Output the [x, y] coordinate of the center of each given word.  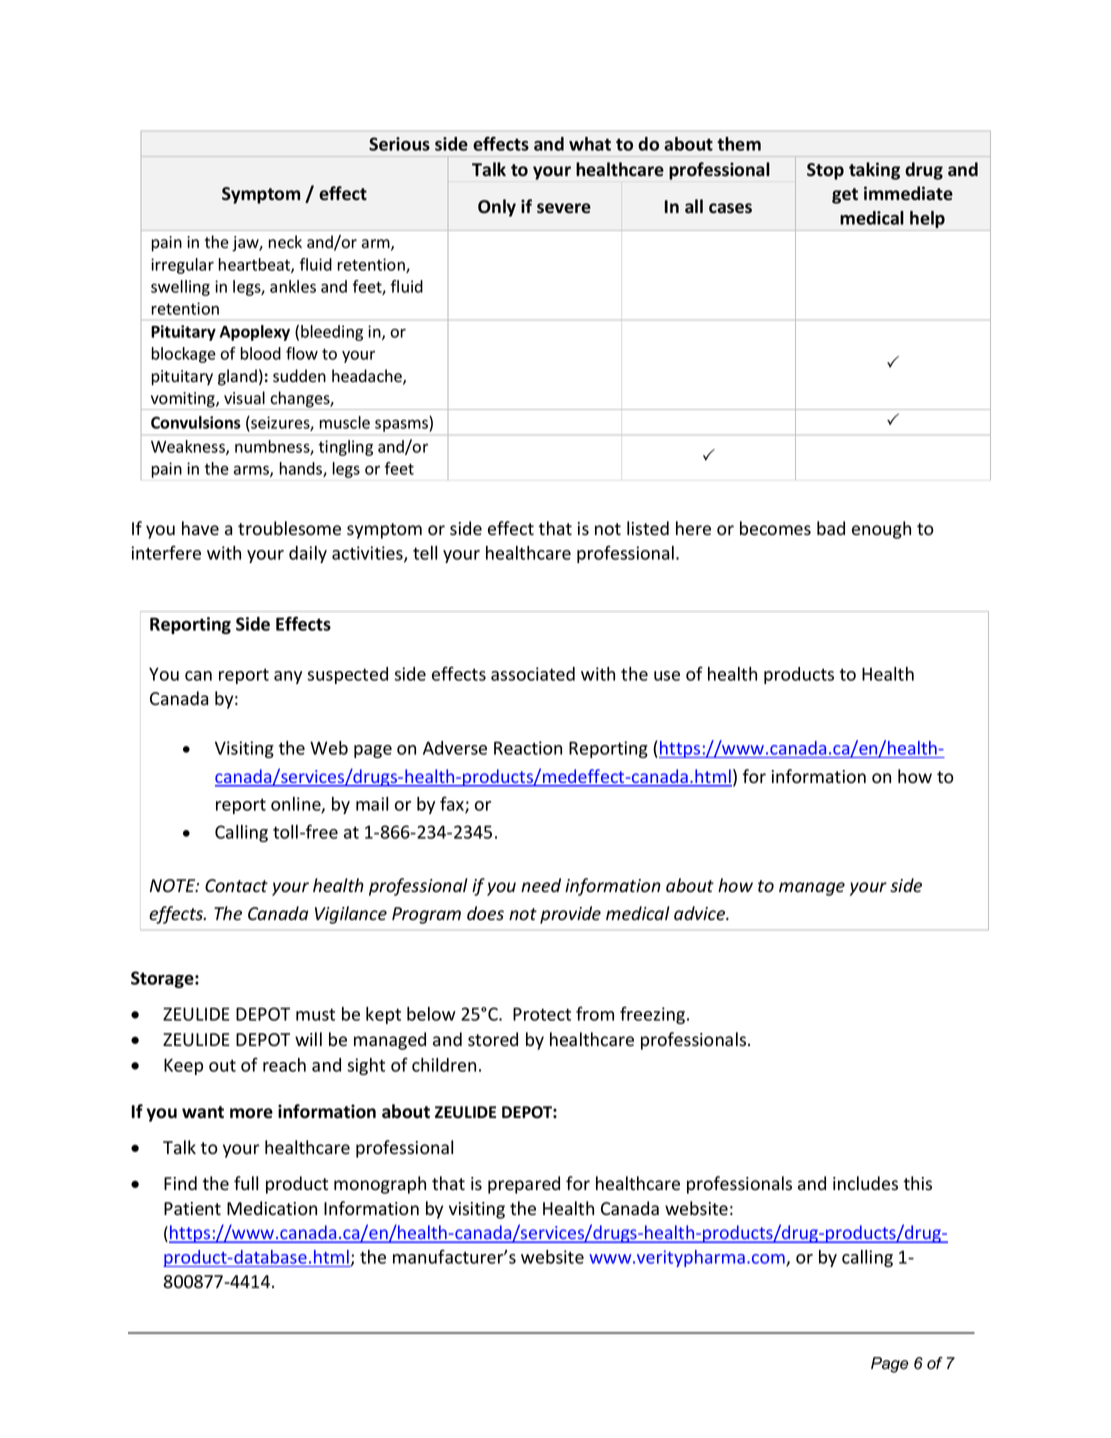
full [246, 1183]
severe [564, 208]
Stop [825, 171]
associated [533, 674]
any [288, 677]
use [667, 676]
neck [285, 242]
